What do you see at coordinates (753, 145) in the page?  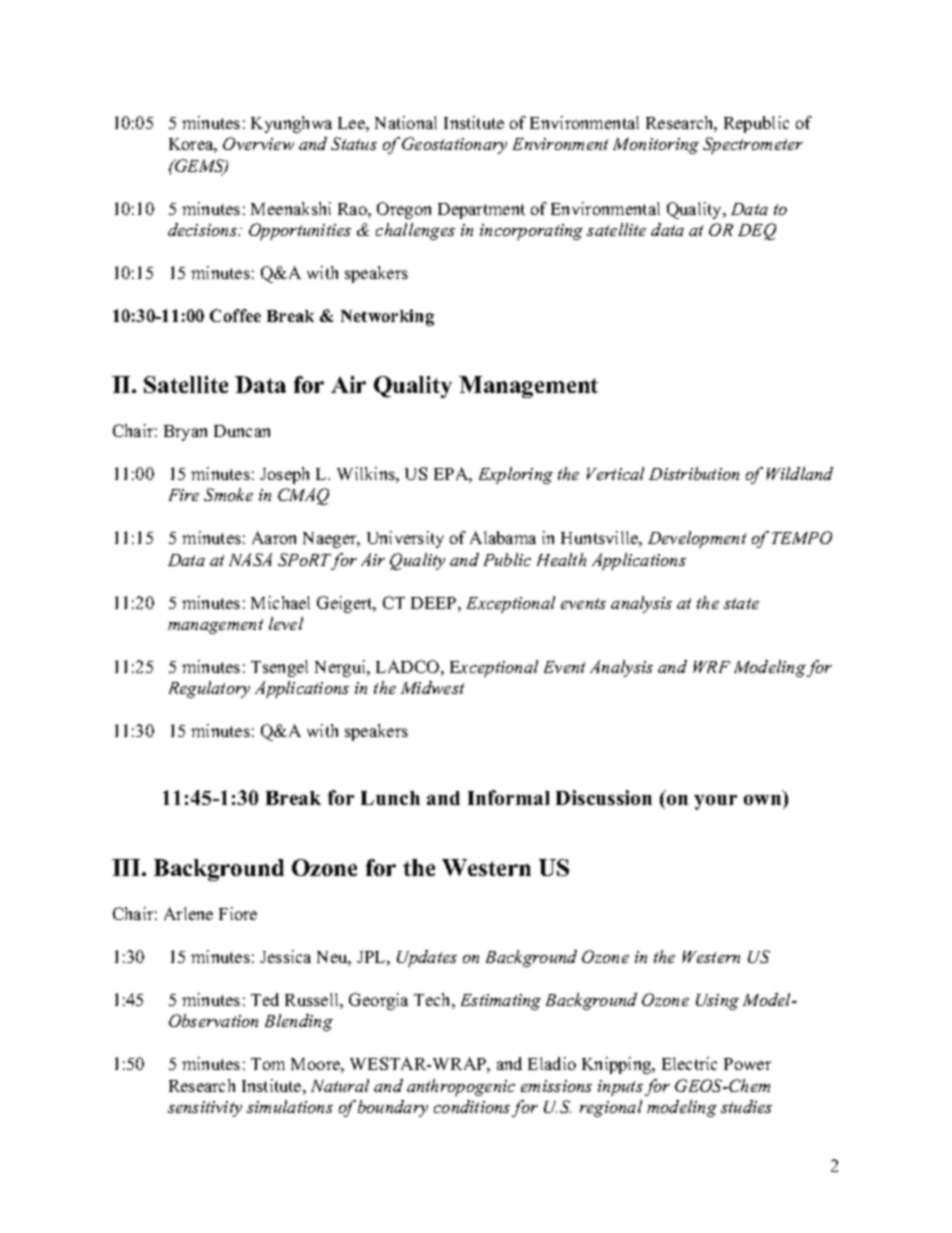 I see `Spectrometer` at bounding box center [753, 145].
